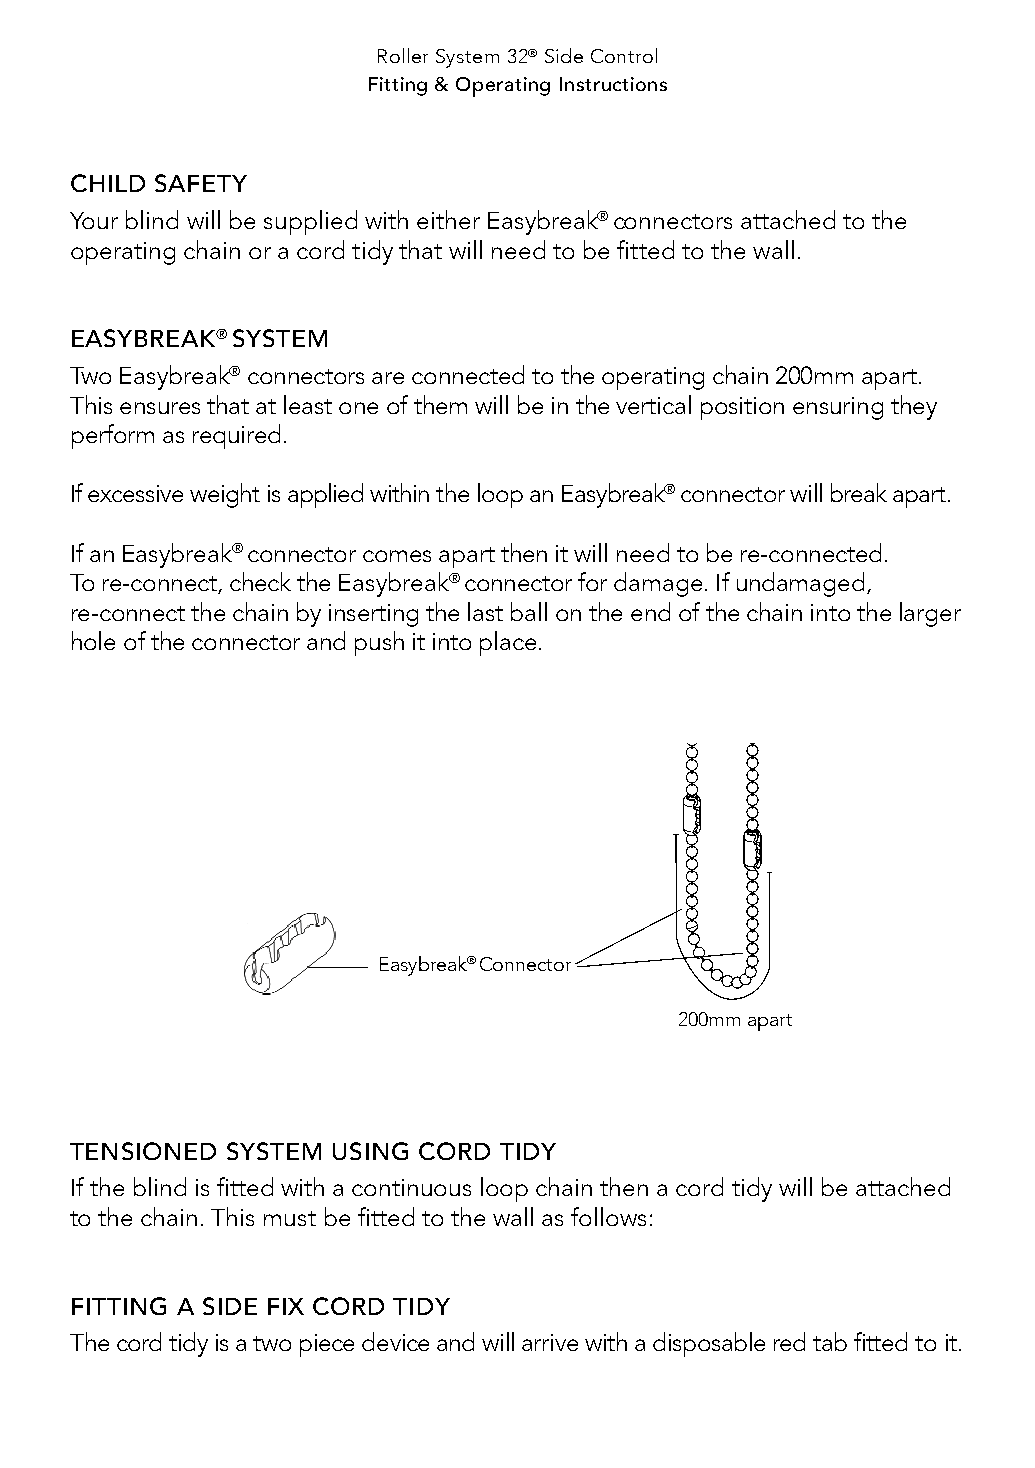  I want to click on arrive, so click(550, 1342).
